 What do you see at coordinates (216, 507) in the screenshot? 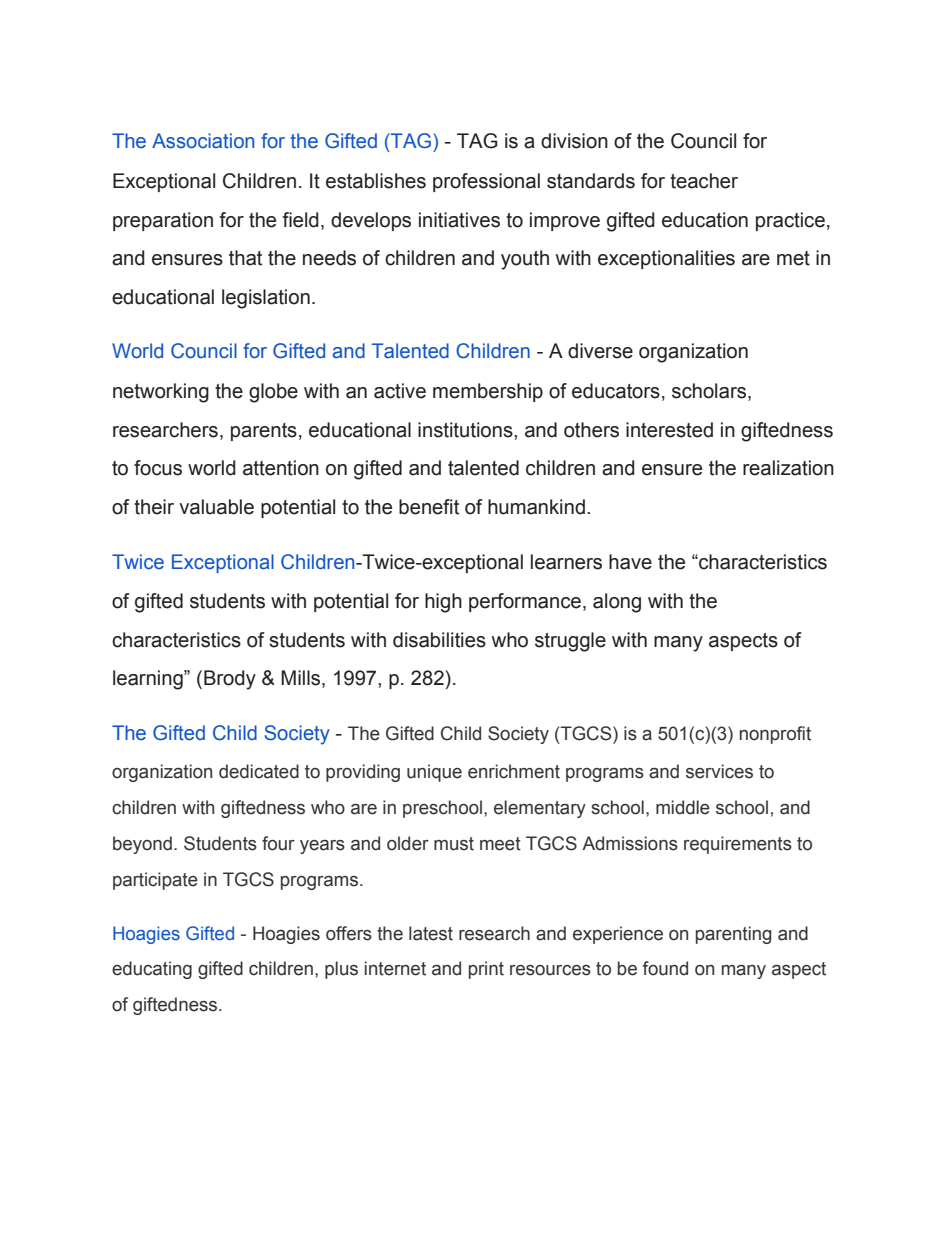
I see `valuable` at bounding box center [216, 507].
